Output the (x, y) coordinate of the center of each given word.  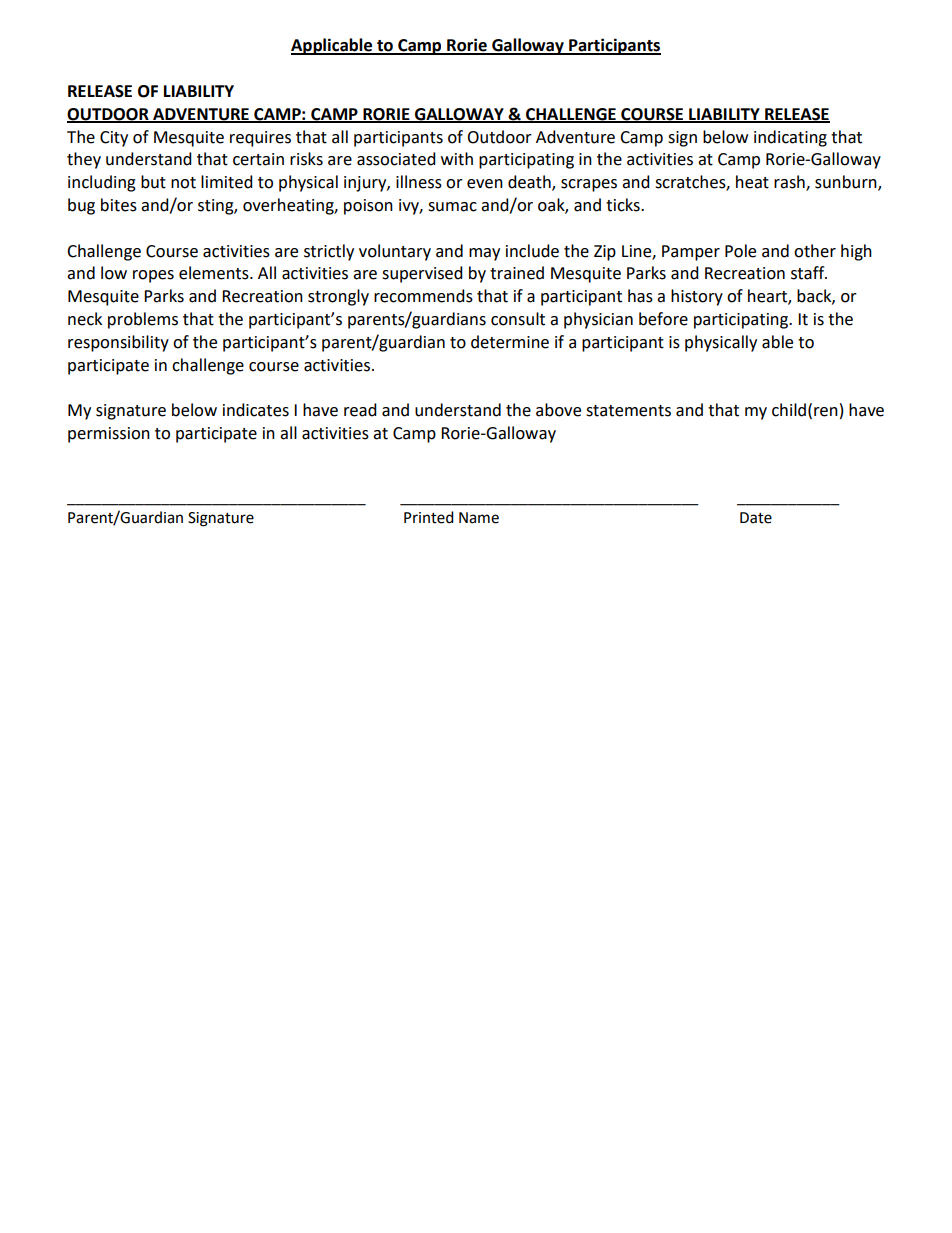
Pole (740, 251)
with (457, 159)
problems (143, 320)
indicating (790, 138)
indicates (256, 410)
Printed (429, 517)
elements (215, 273)
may (484, 254)
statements (628, 411)
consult (518, 319)
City (114, 139)
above (558, 410)
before (663, 319)
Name (479, 518)
